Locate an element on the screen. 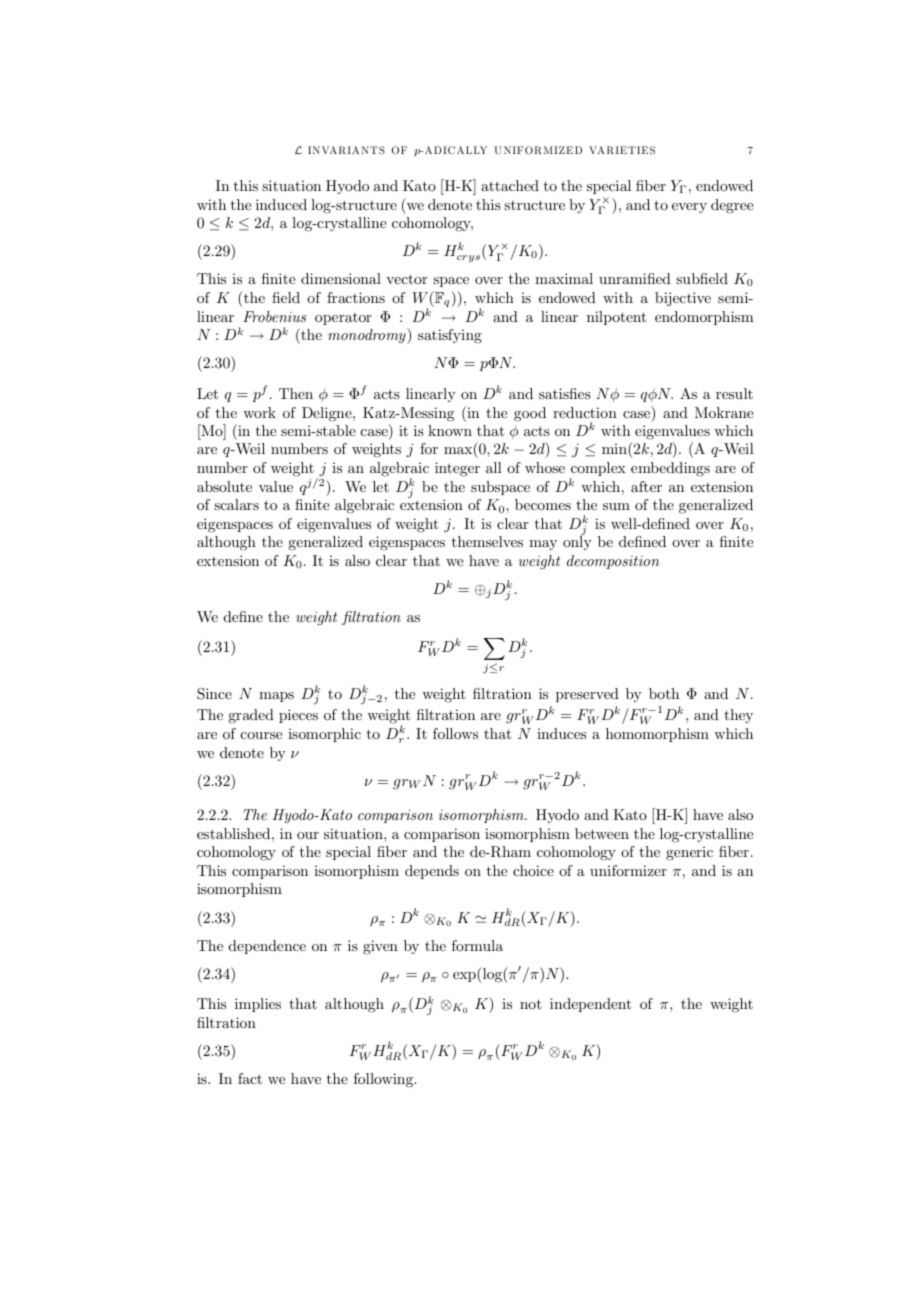 This screenshot has width=924, height=1308. themselves is located at coordinates (487, 541).
